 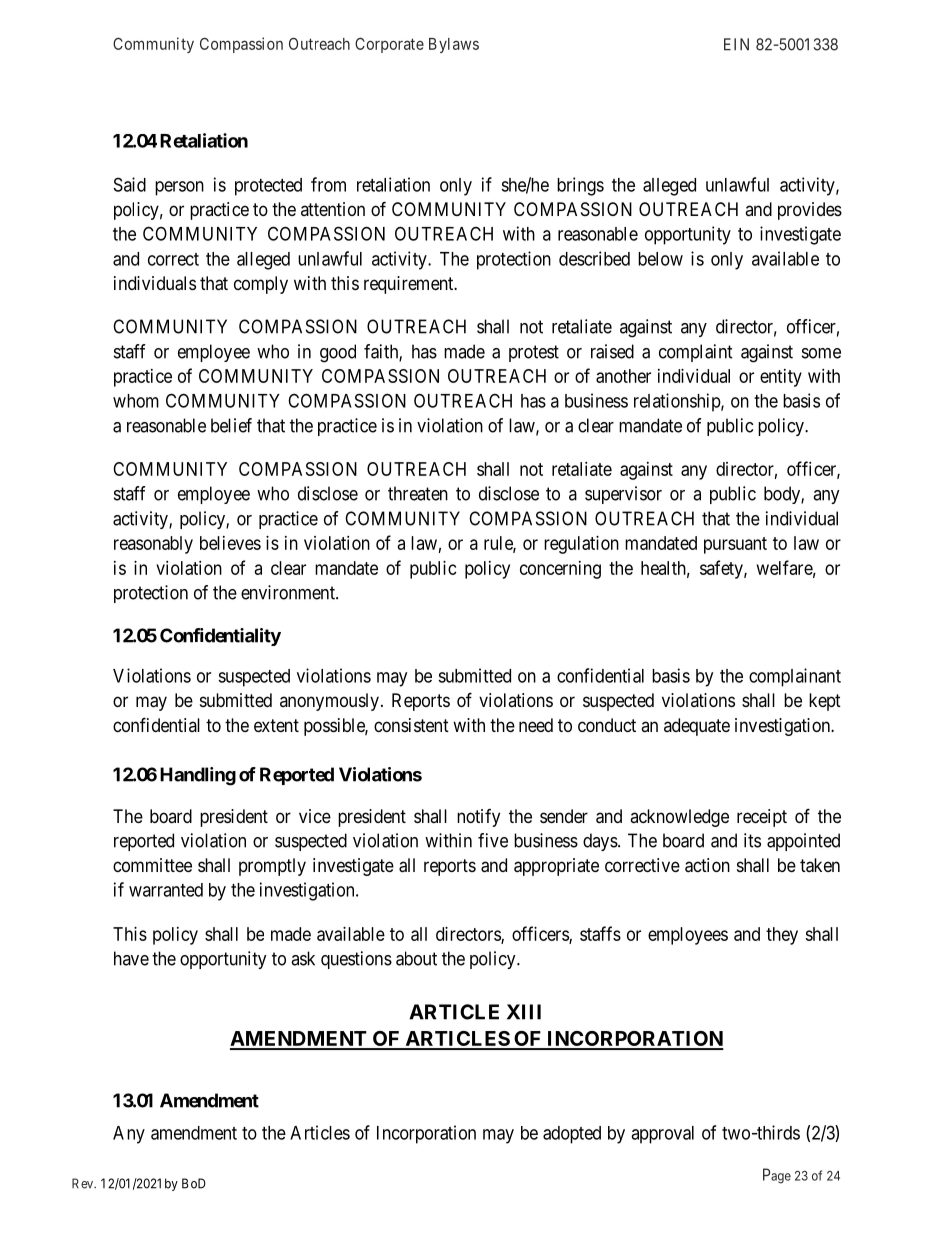 What do you see at coordinates (736, 44) in the page?
I see `EIN` at bounding box center [736, 44].
